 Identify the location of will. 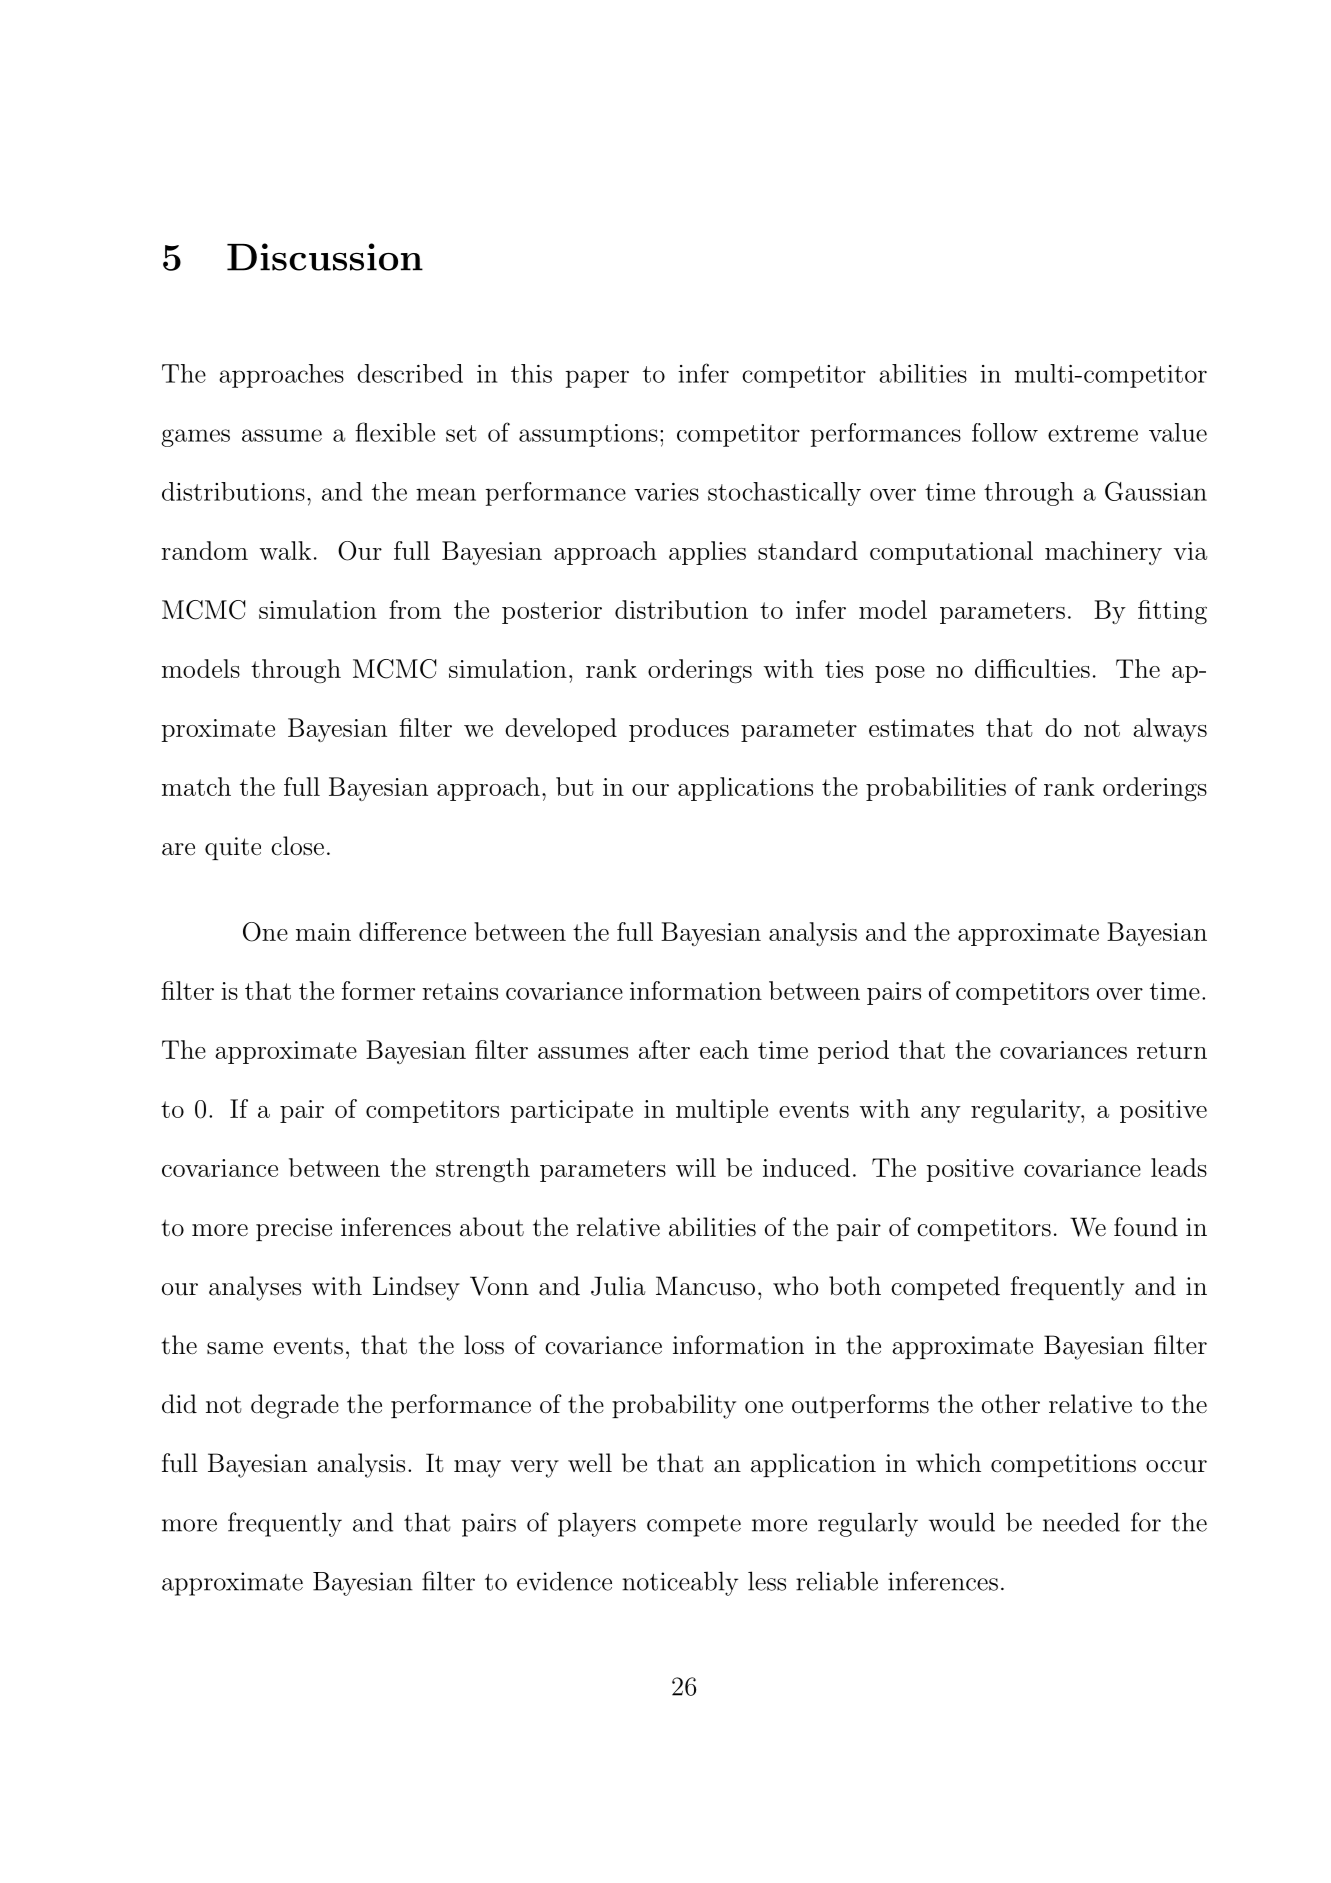
(696, 1167).
